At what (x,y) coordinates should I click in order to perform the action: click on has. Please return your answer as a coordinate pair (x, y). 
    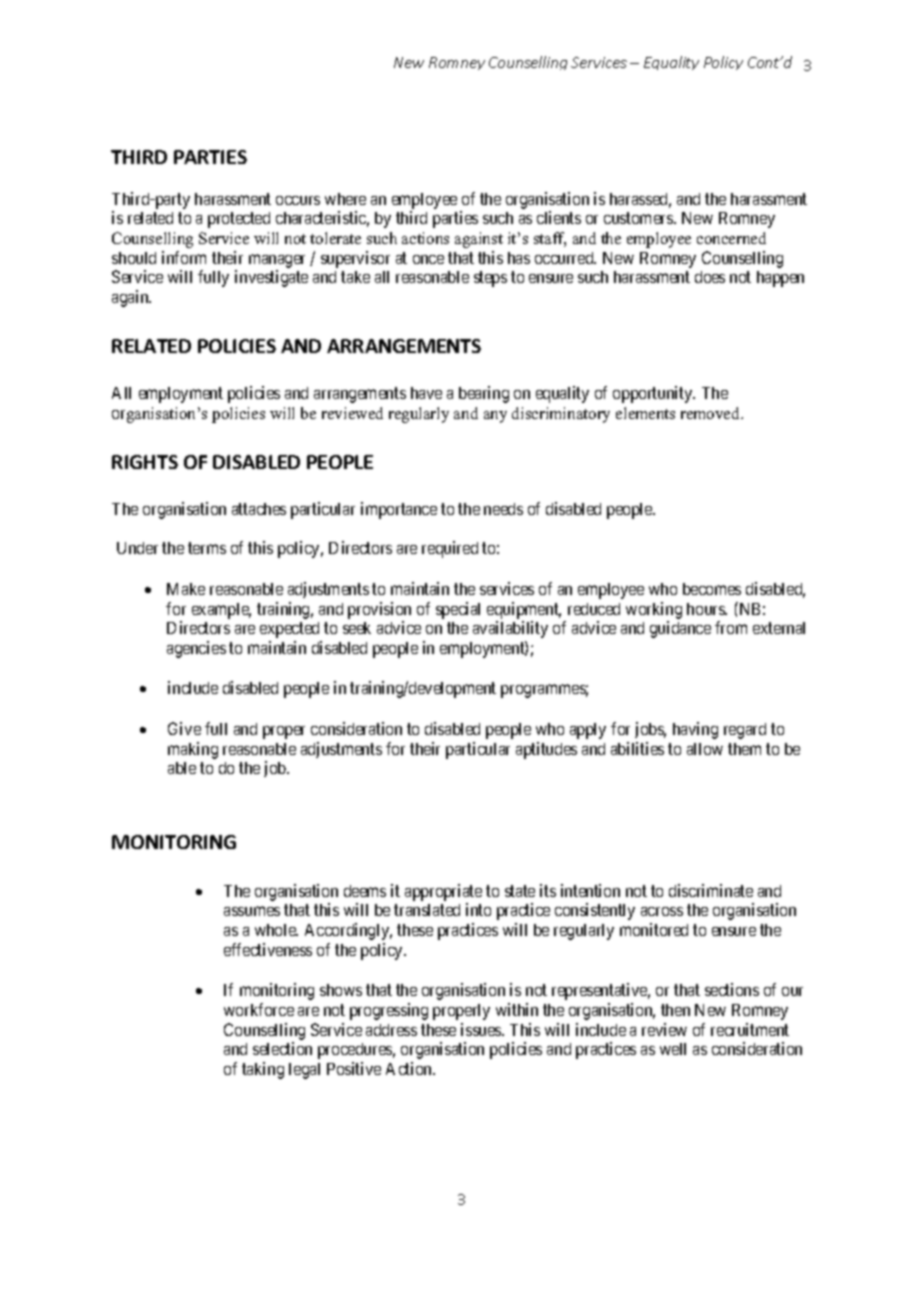
    Looking at the image, I should click on (519, 258).
